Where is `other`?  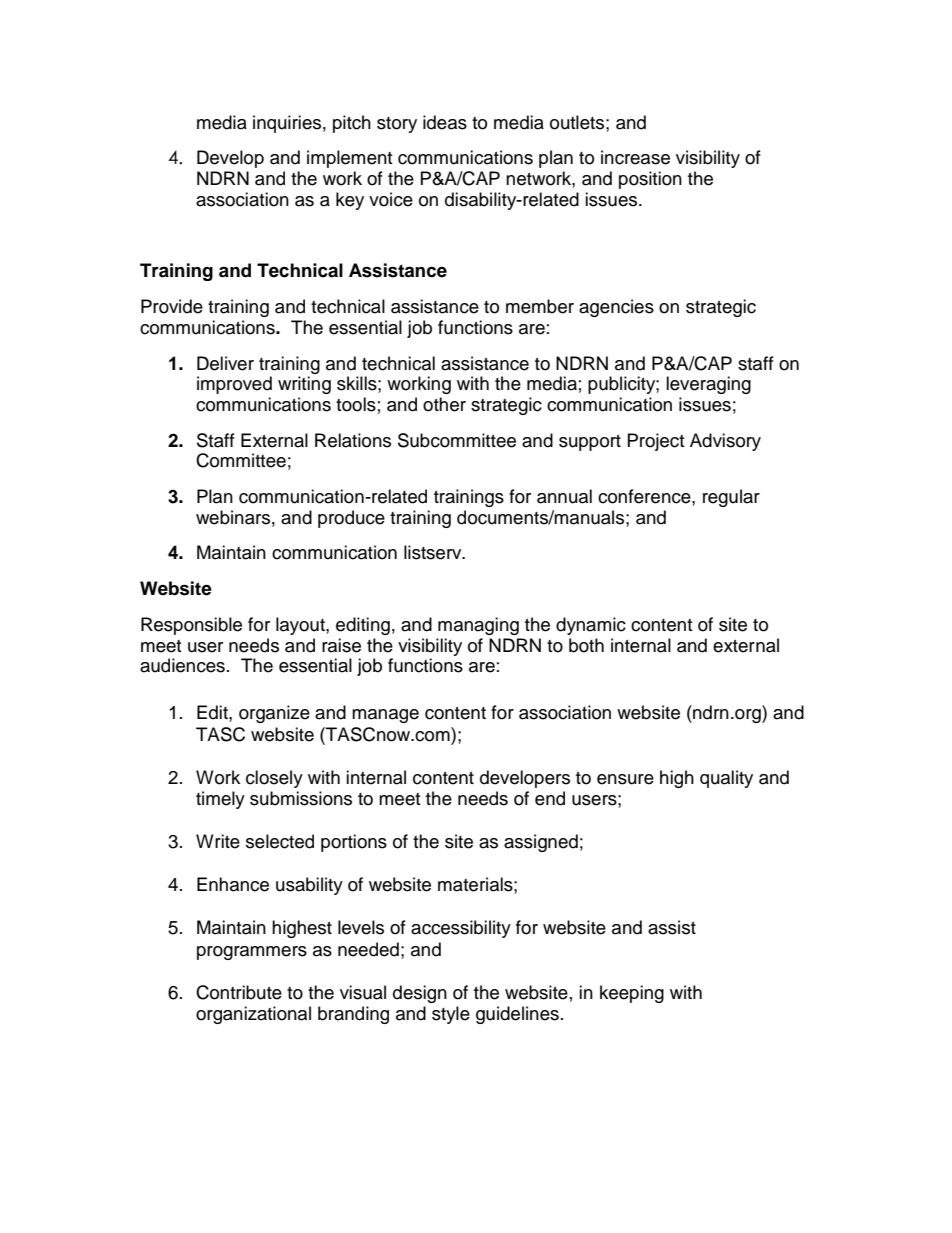 other is located at coordinates (444, 404).
